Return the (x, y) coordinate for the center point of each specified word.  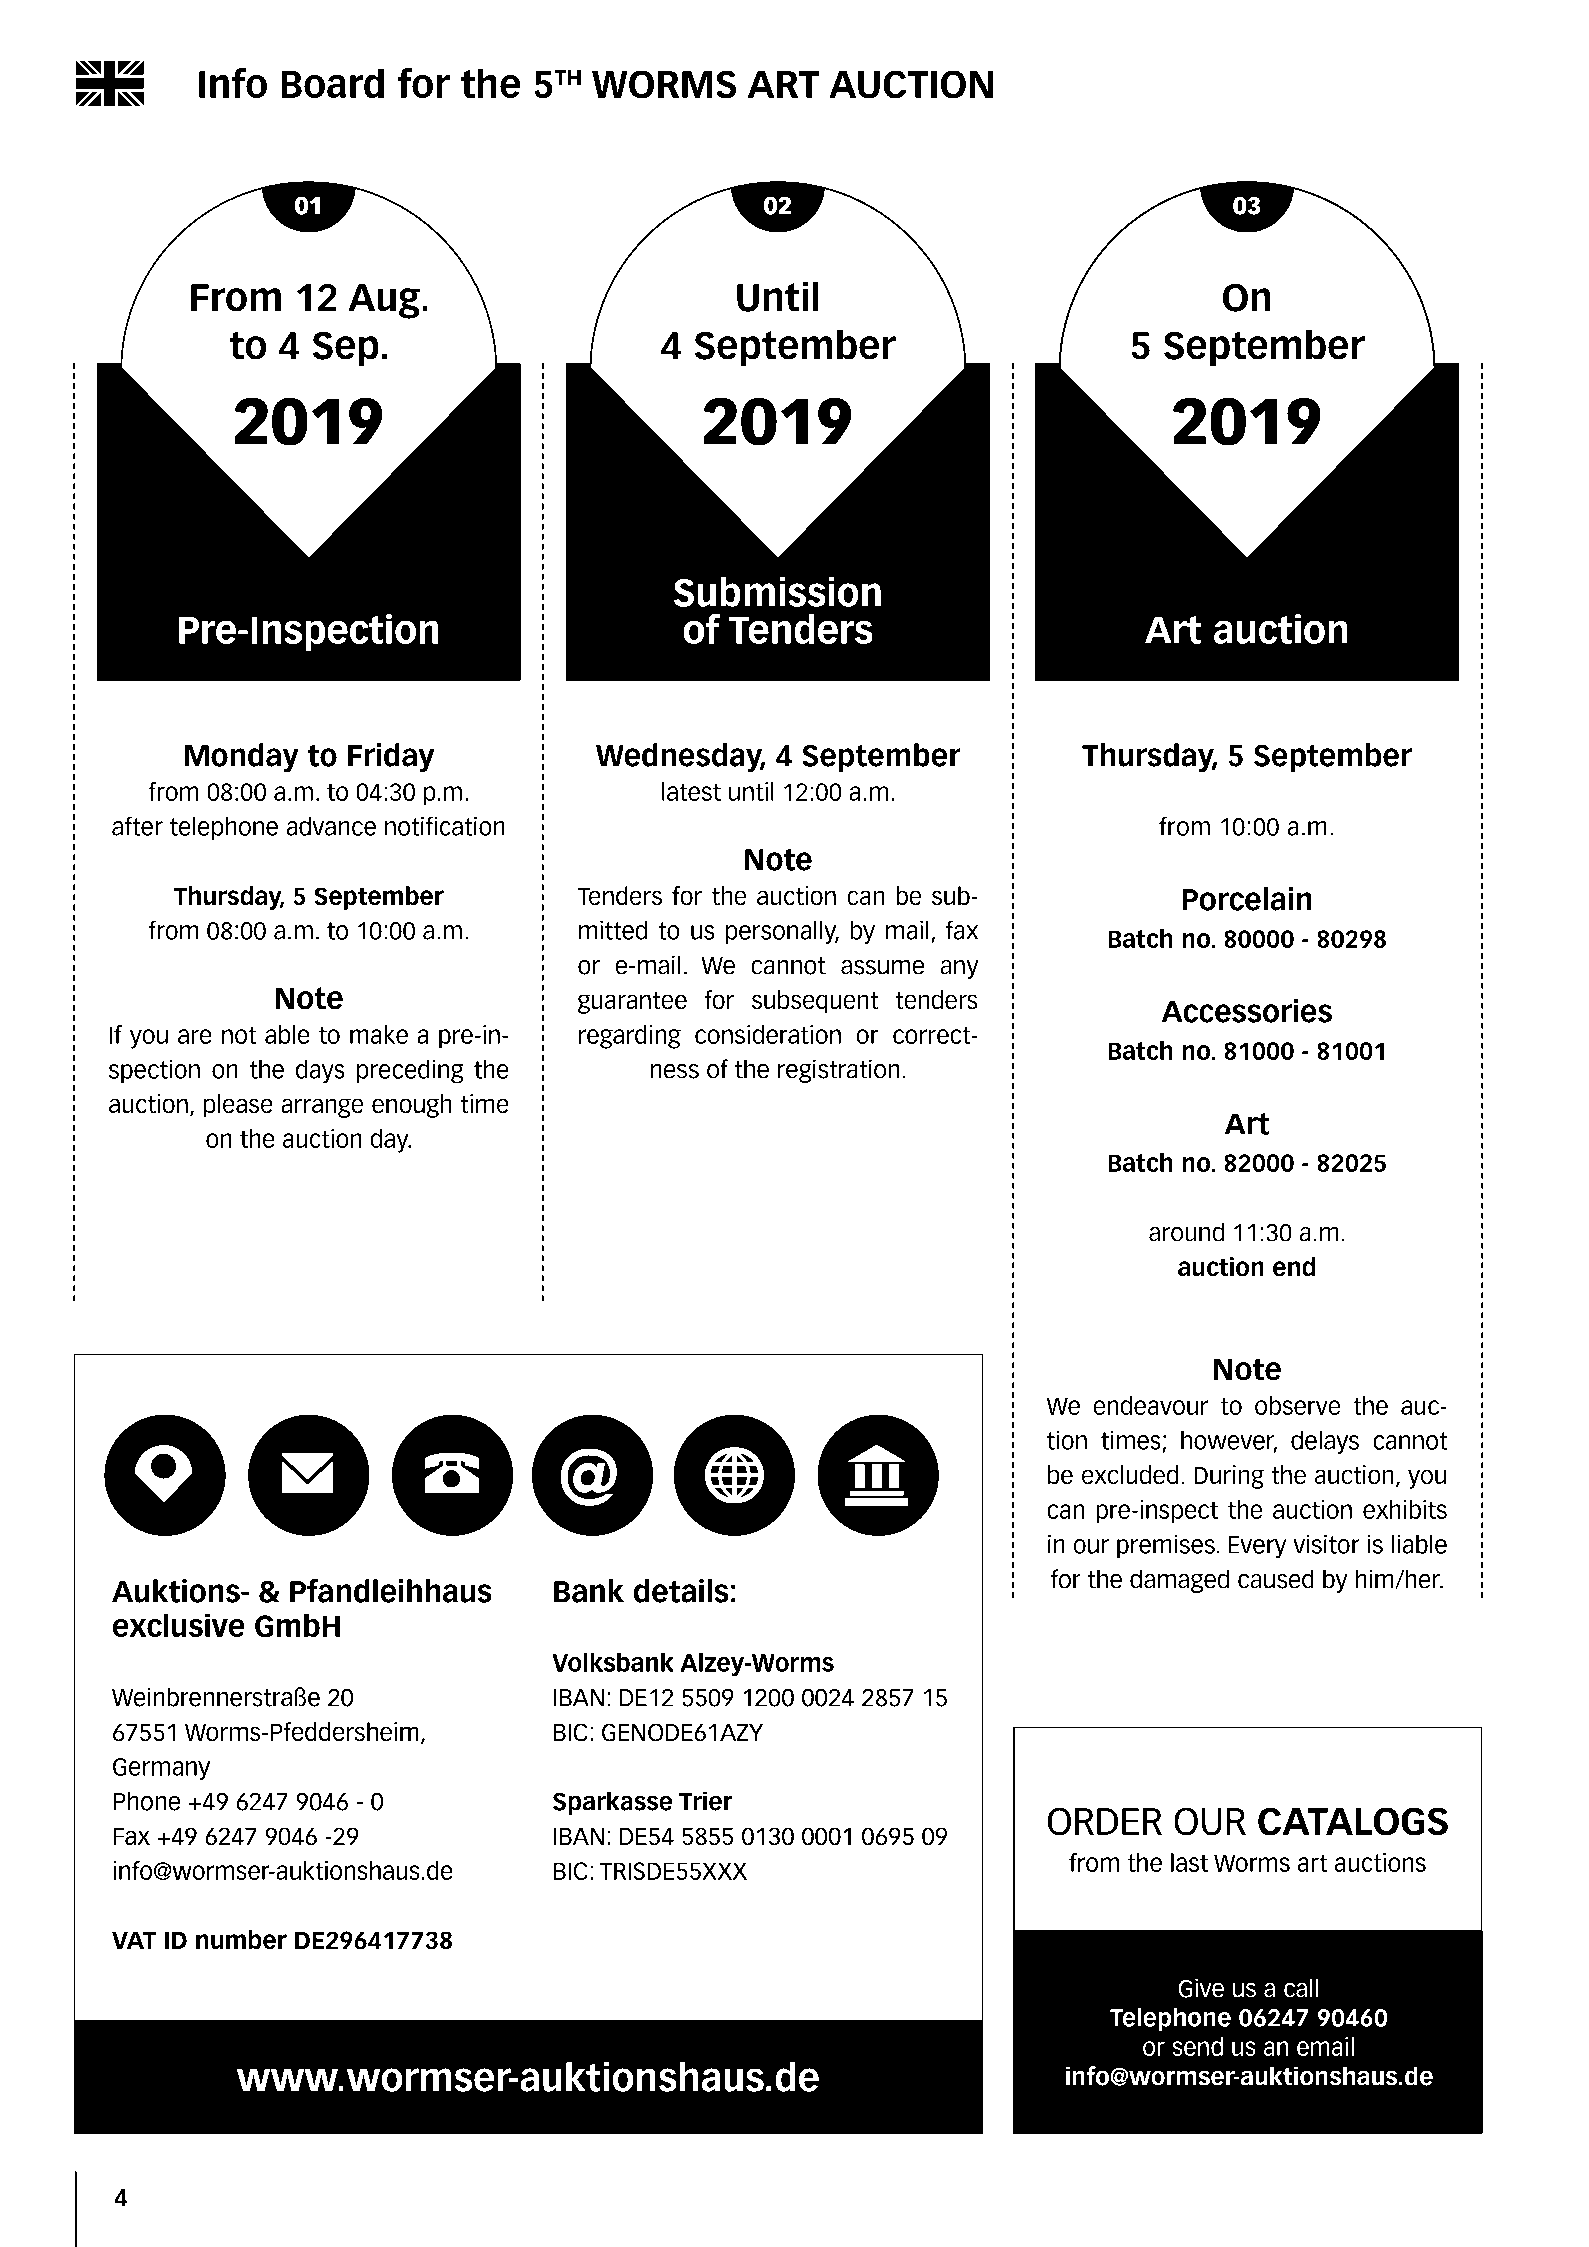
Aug (384, 301)
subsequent (815, 1002)
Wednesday (680, 757)
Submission (777, 592)
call (1301, 1988)
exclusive (179, 1625)
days (320, 1071)
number (241, 1940)
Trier (706, 1801)
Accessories (1247, 1011)
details (681, 1591)
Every (1257, 1547)
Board (332, 83)
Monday (242, 757)
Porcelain (1247, 899)
